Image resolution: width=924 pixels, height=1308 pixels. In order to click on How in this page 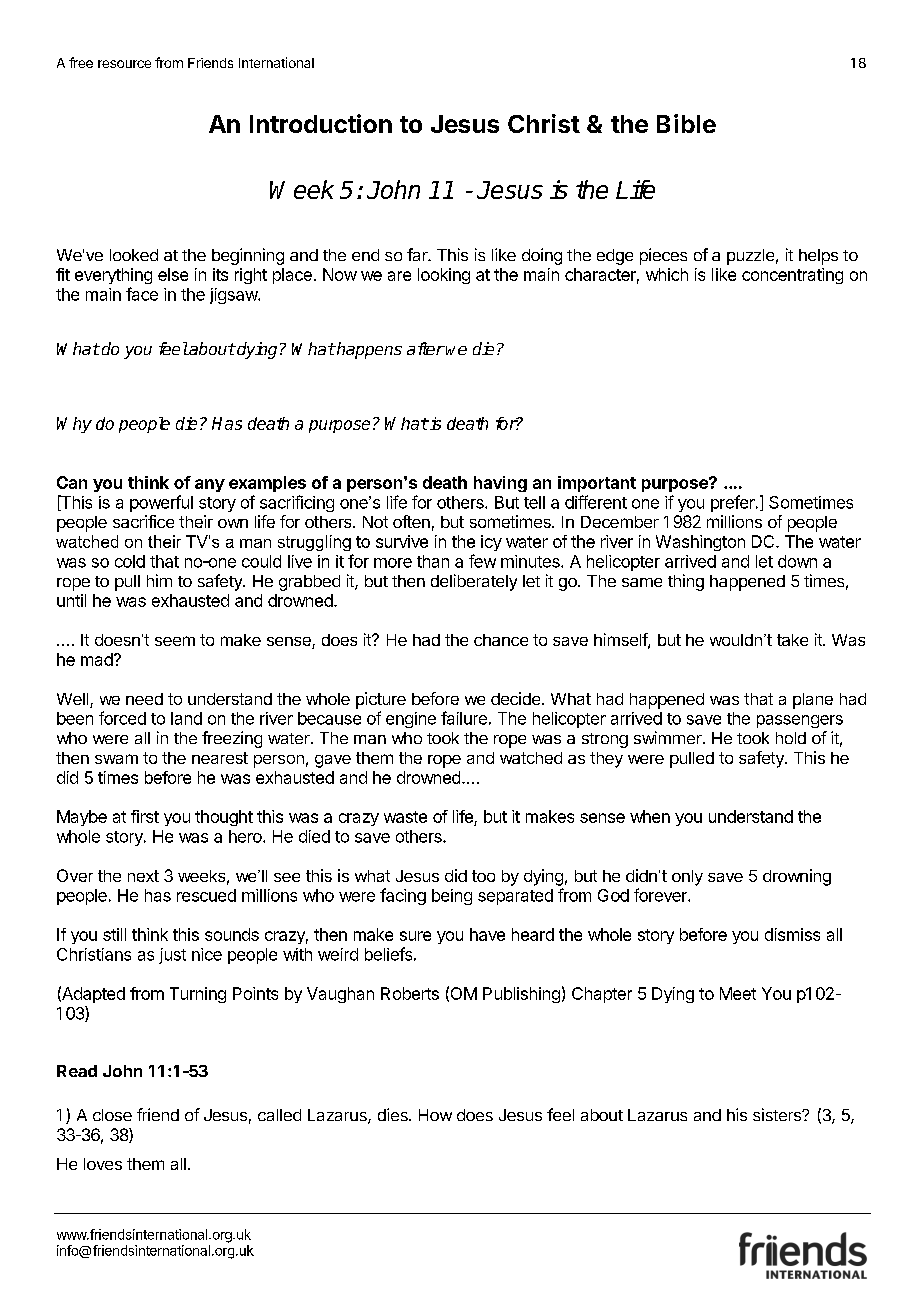, I will do `click(435, 1115)`.
